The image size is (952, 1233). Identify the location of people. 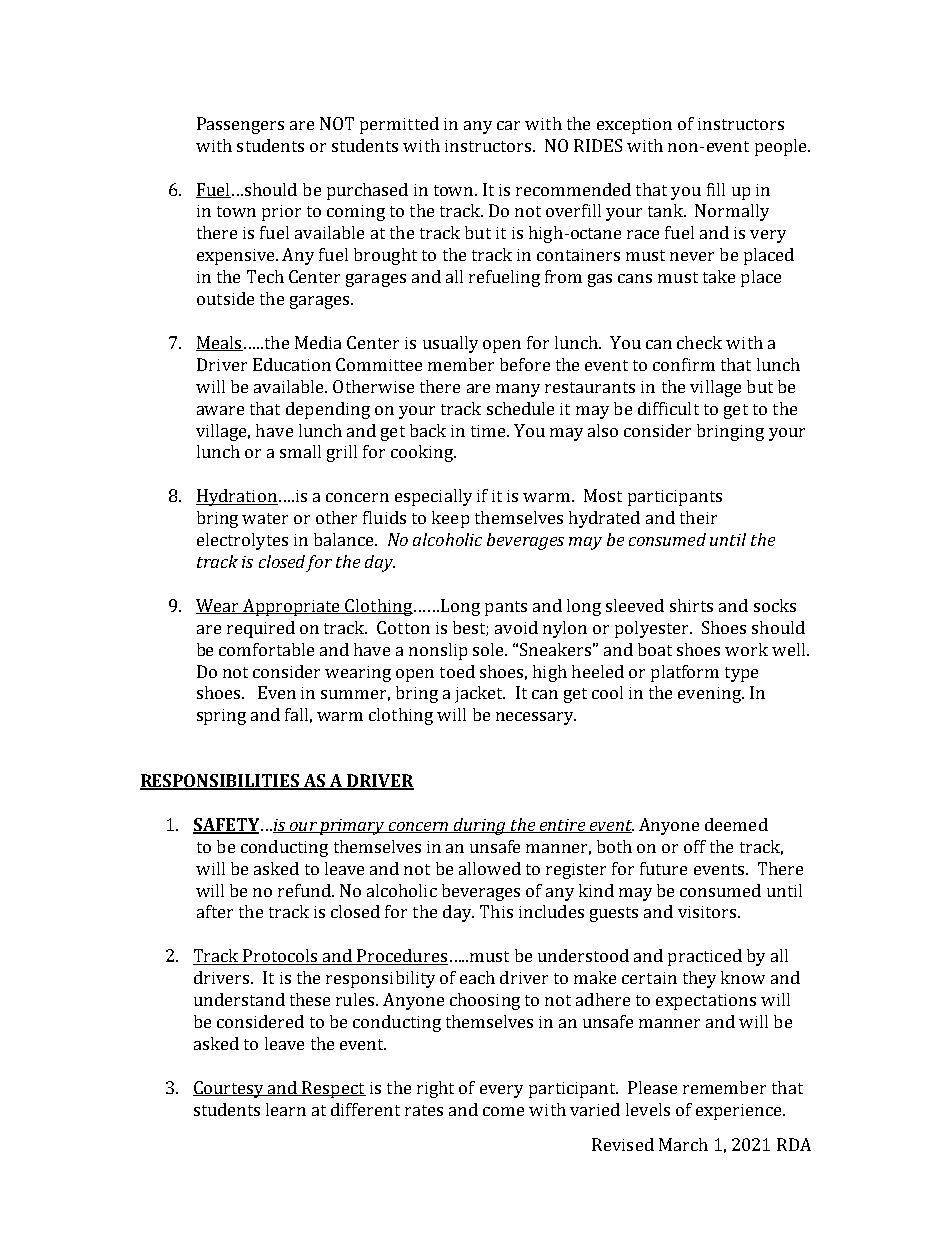
(782, 147).
